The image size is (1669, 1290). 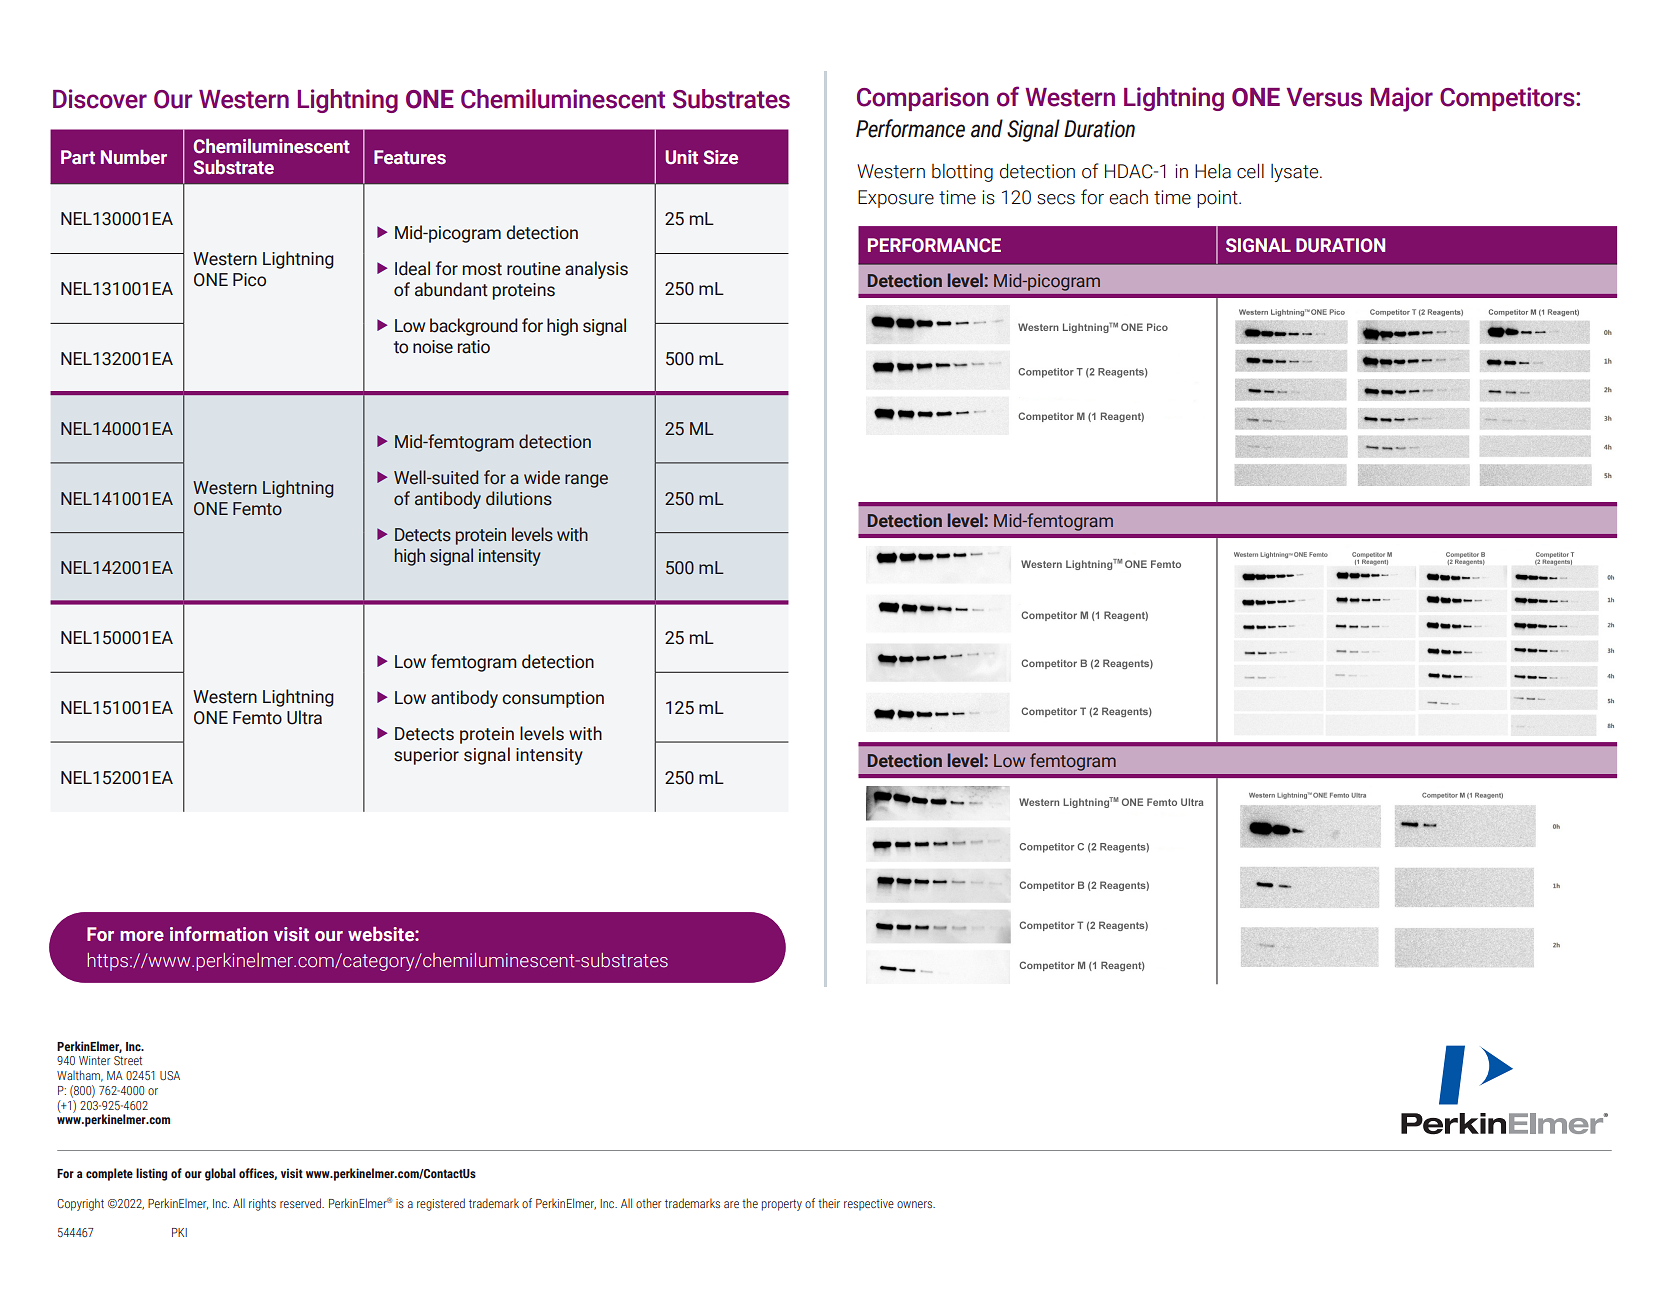 I want to click on Ultra, so click(x=304, y=717).
